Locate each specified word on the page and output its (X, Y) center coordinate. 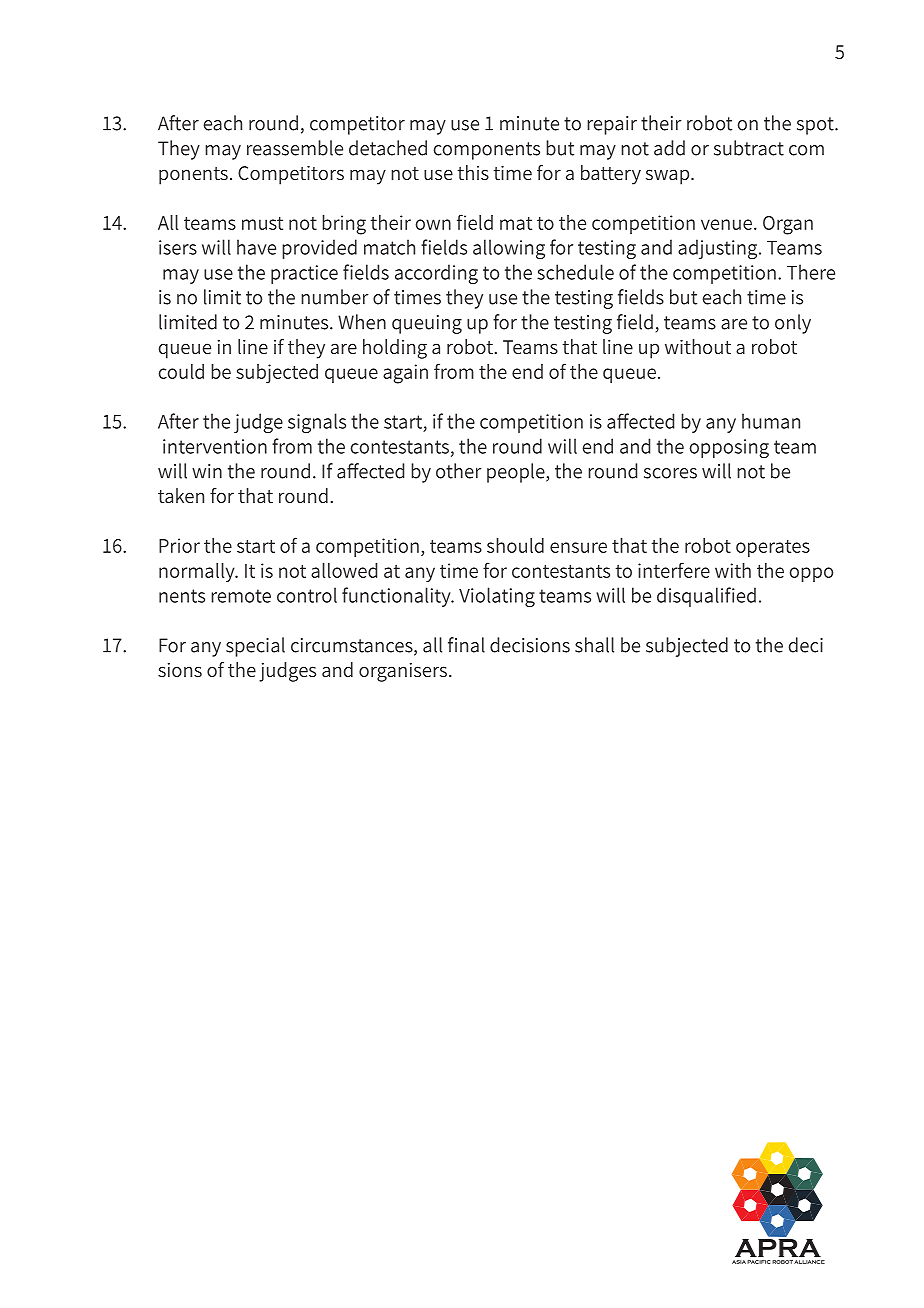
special (255, 647)
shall (594, 645)
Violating (497, 597)
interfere (674, 570)
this (473, 172)
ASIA (739, 1262)
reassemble (295, 148)
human (771, 421)
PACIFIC (758, 1262)
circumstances (353, 646)
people (517, 473)
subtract (749, 148)
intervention (215, 446)
